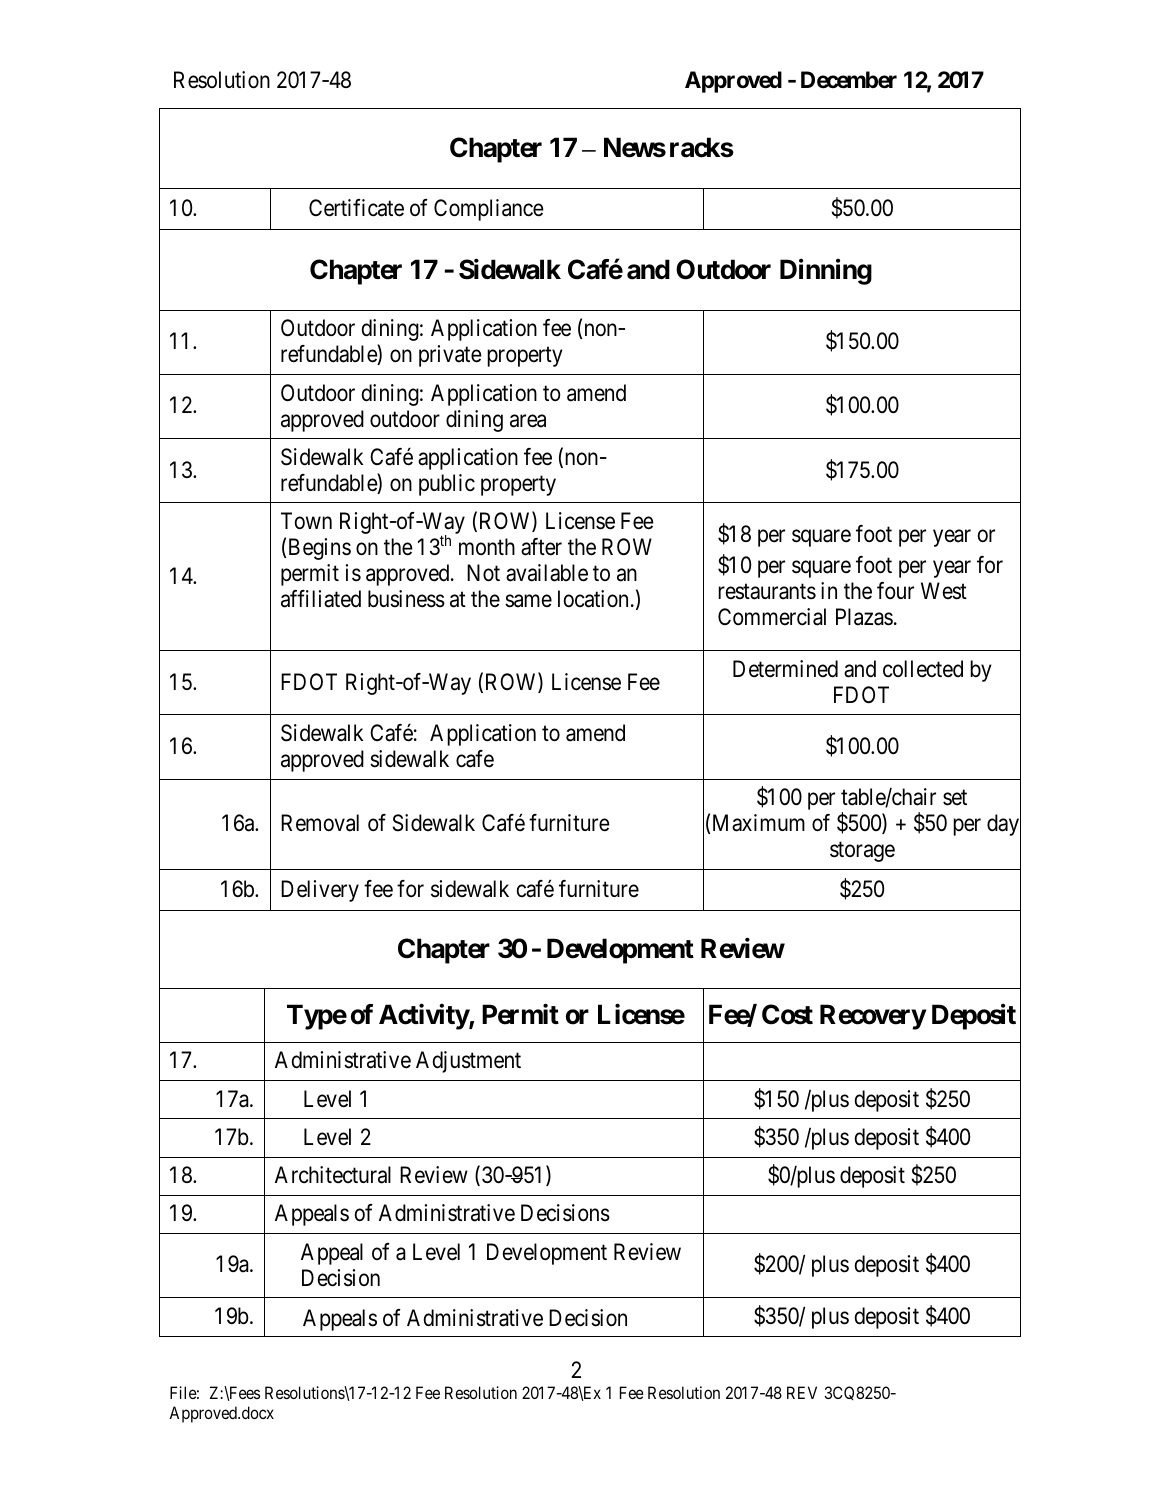  What do you see at coordinates (849, 80) in the image?
I see `December` at bounding box center [849, 80].
